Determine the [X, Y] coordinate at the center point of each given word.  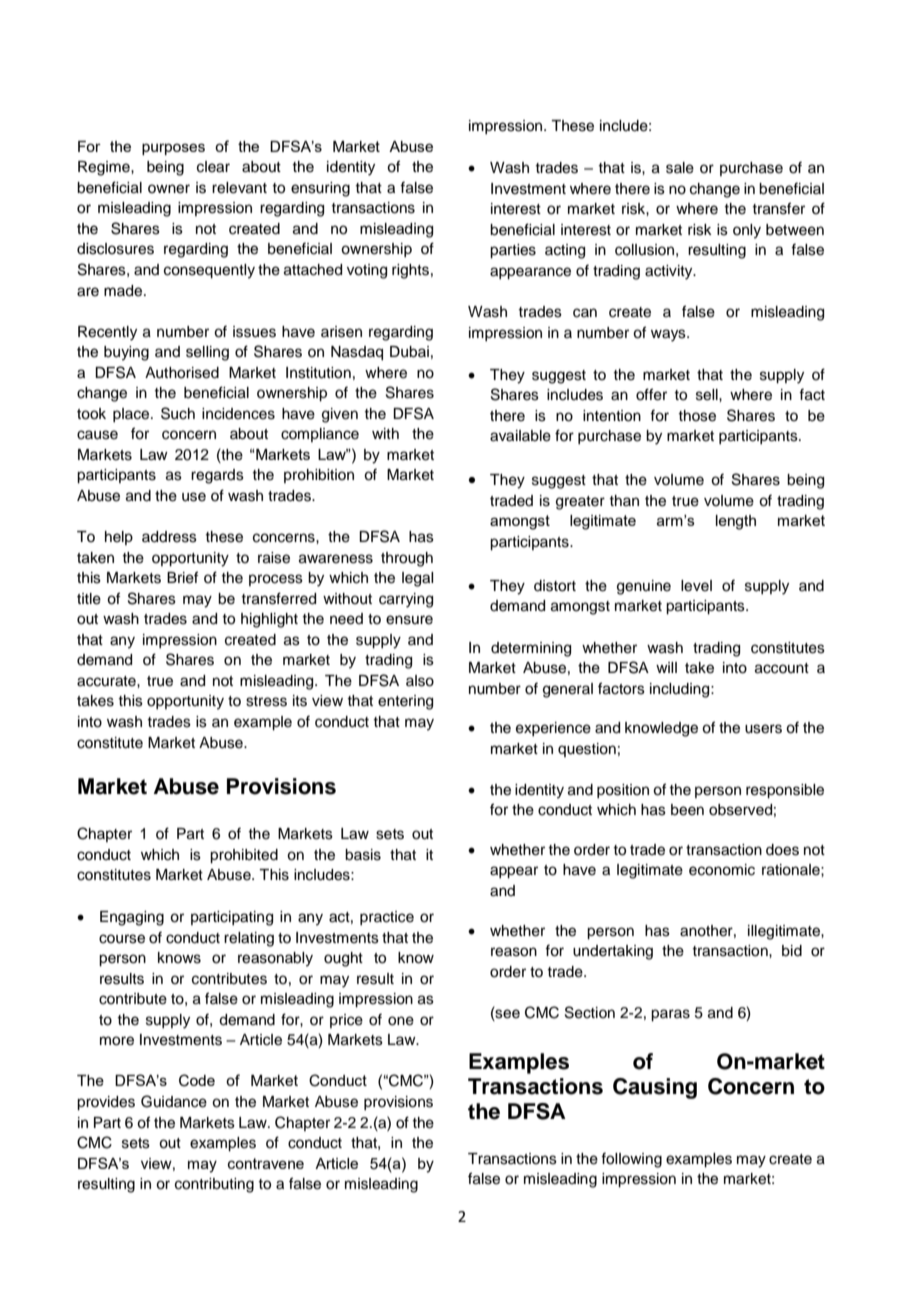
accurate [107, 681]
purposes [173, 149]
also [420, 681]
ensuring [320, 189]
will [666, 667]
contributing [214, 1185]
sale [680, 168]
